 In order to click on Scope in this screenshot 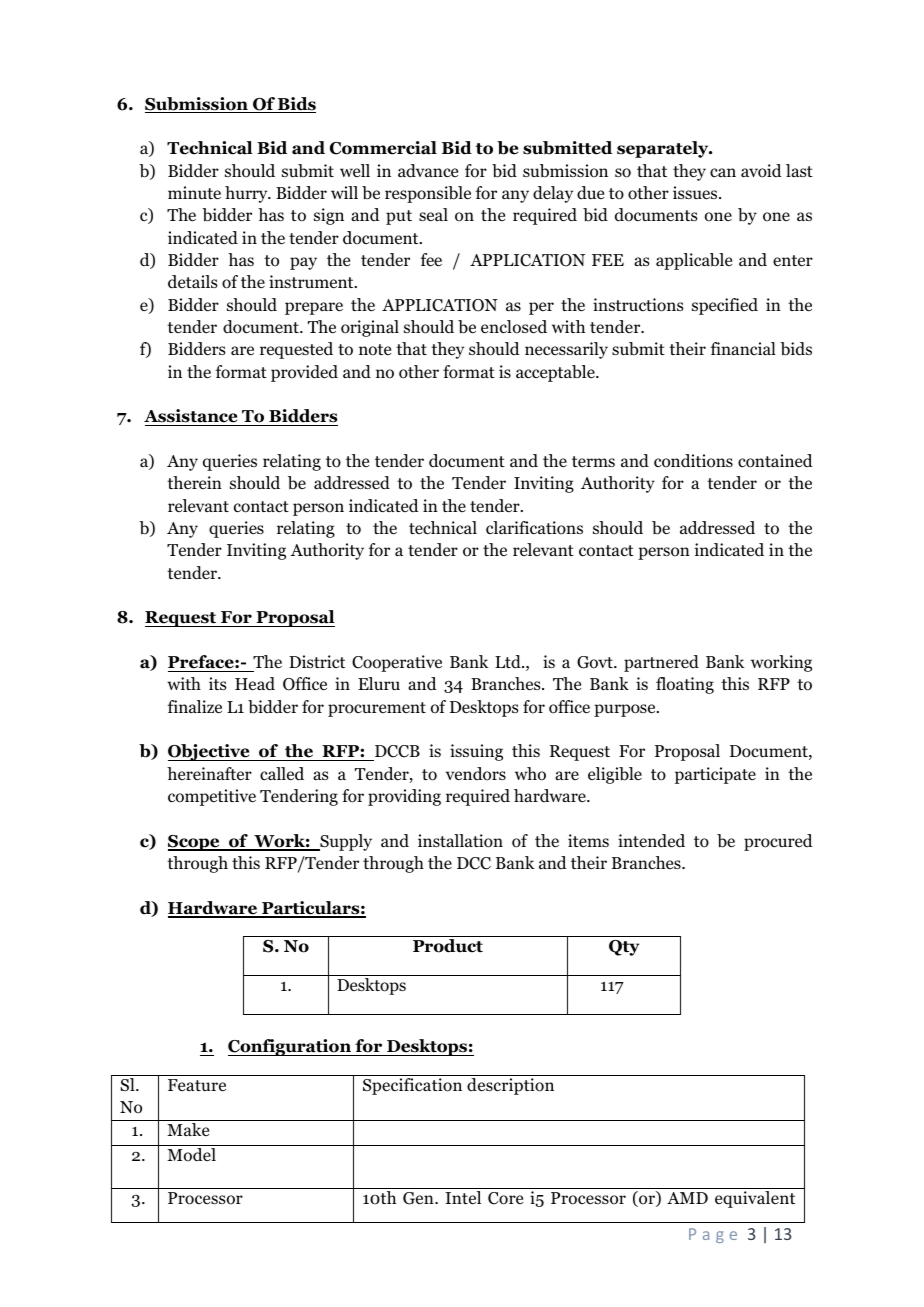, I will do `click(195, 843)`.
